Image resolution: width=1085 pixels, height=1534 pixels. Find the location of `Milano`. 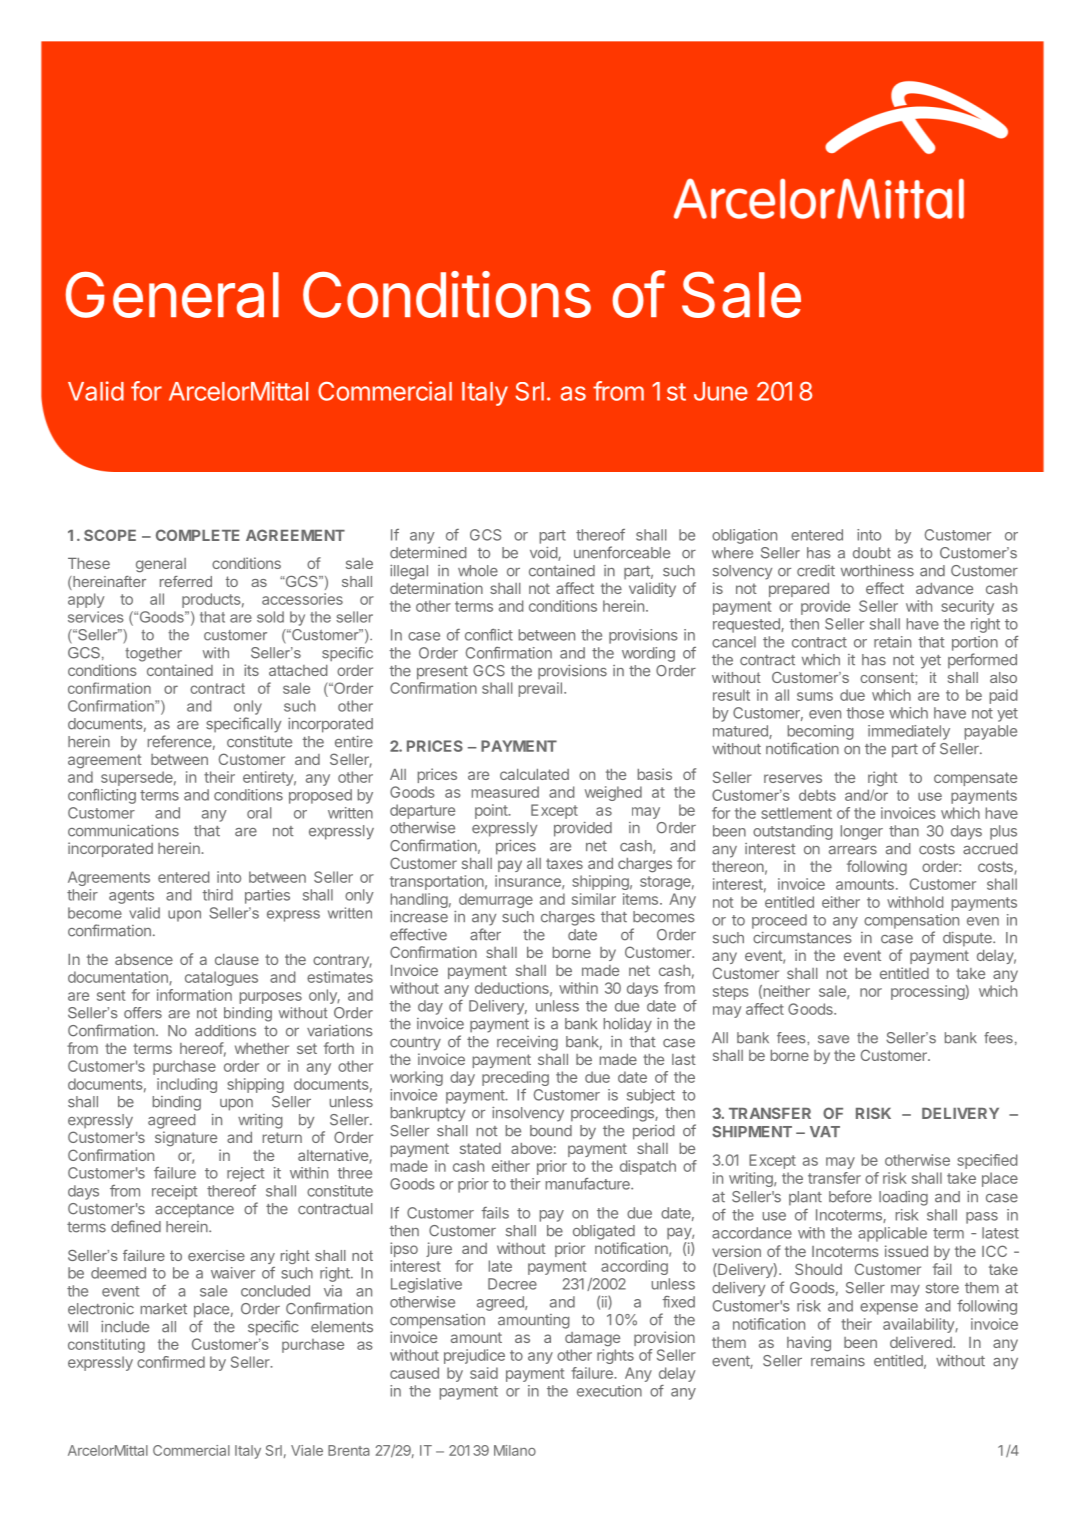

Milano is located at coordinates (515, 1450).
